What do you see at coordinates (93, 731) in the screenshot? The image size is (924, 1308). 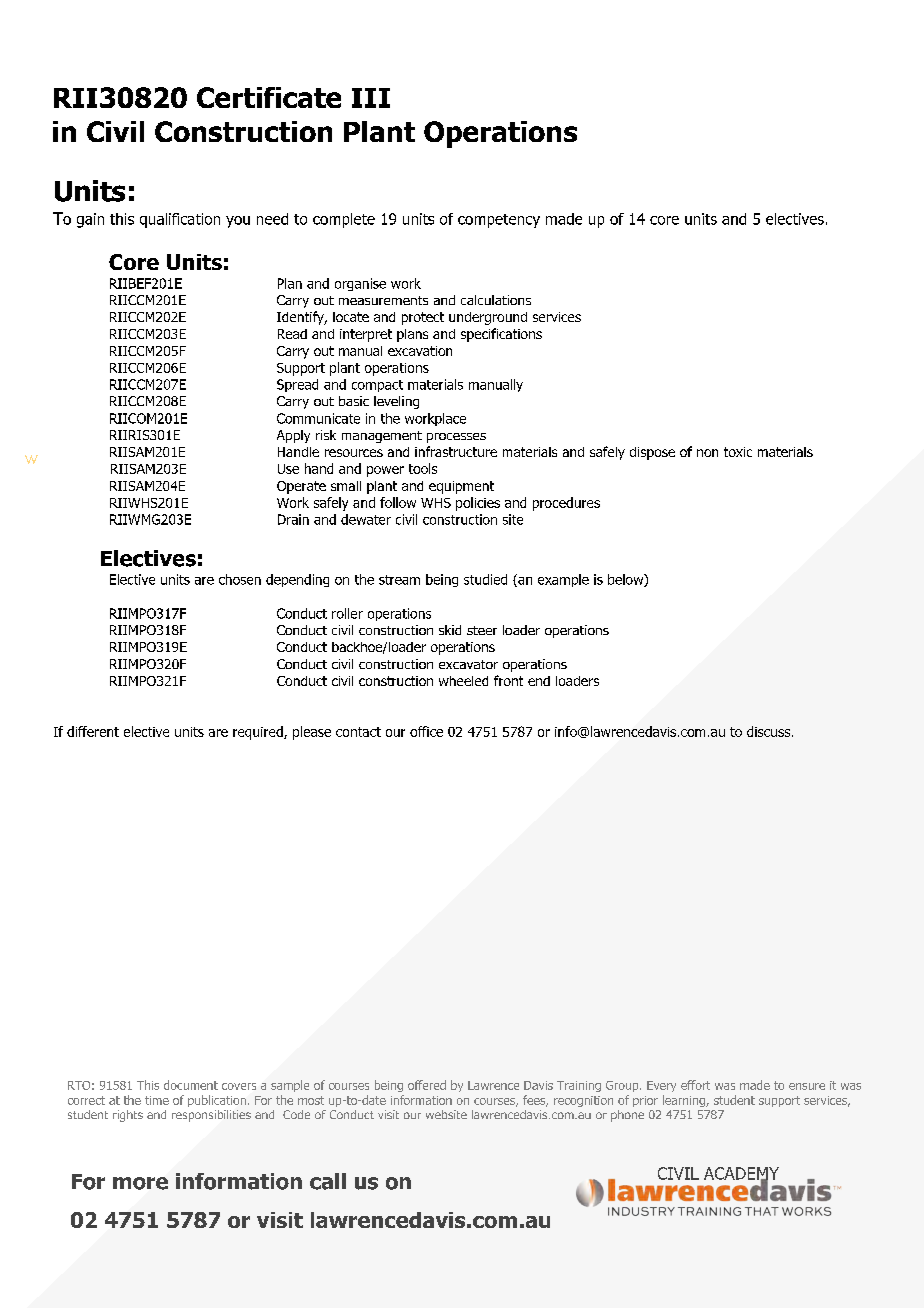 I see `different` at bounding box center [93, 731].
